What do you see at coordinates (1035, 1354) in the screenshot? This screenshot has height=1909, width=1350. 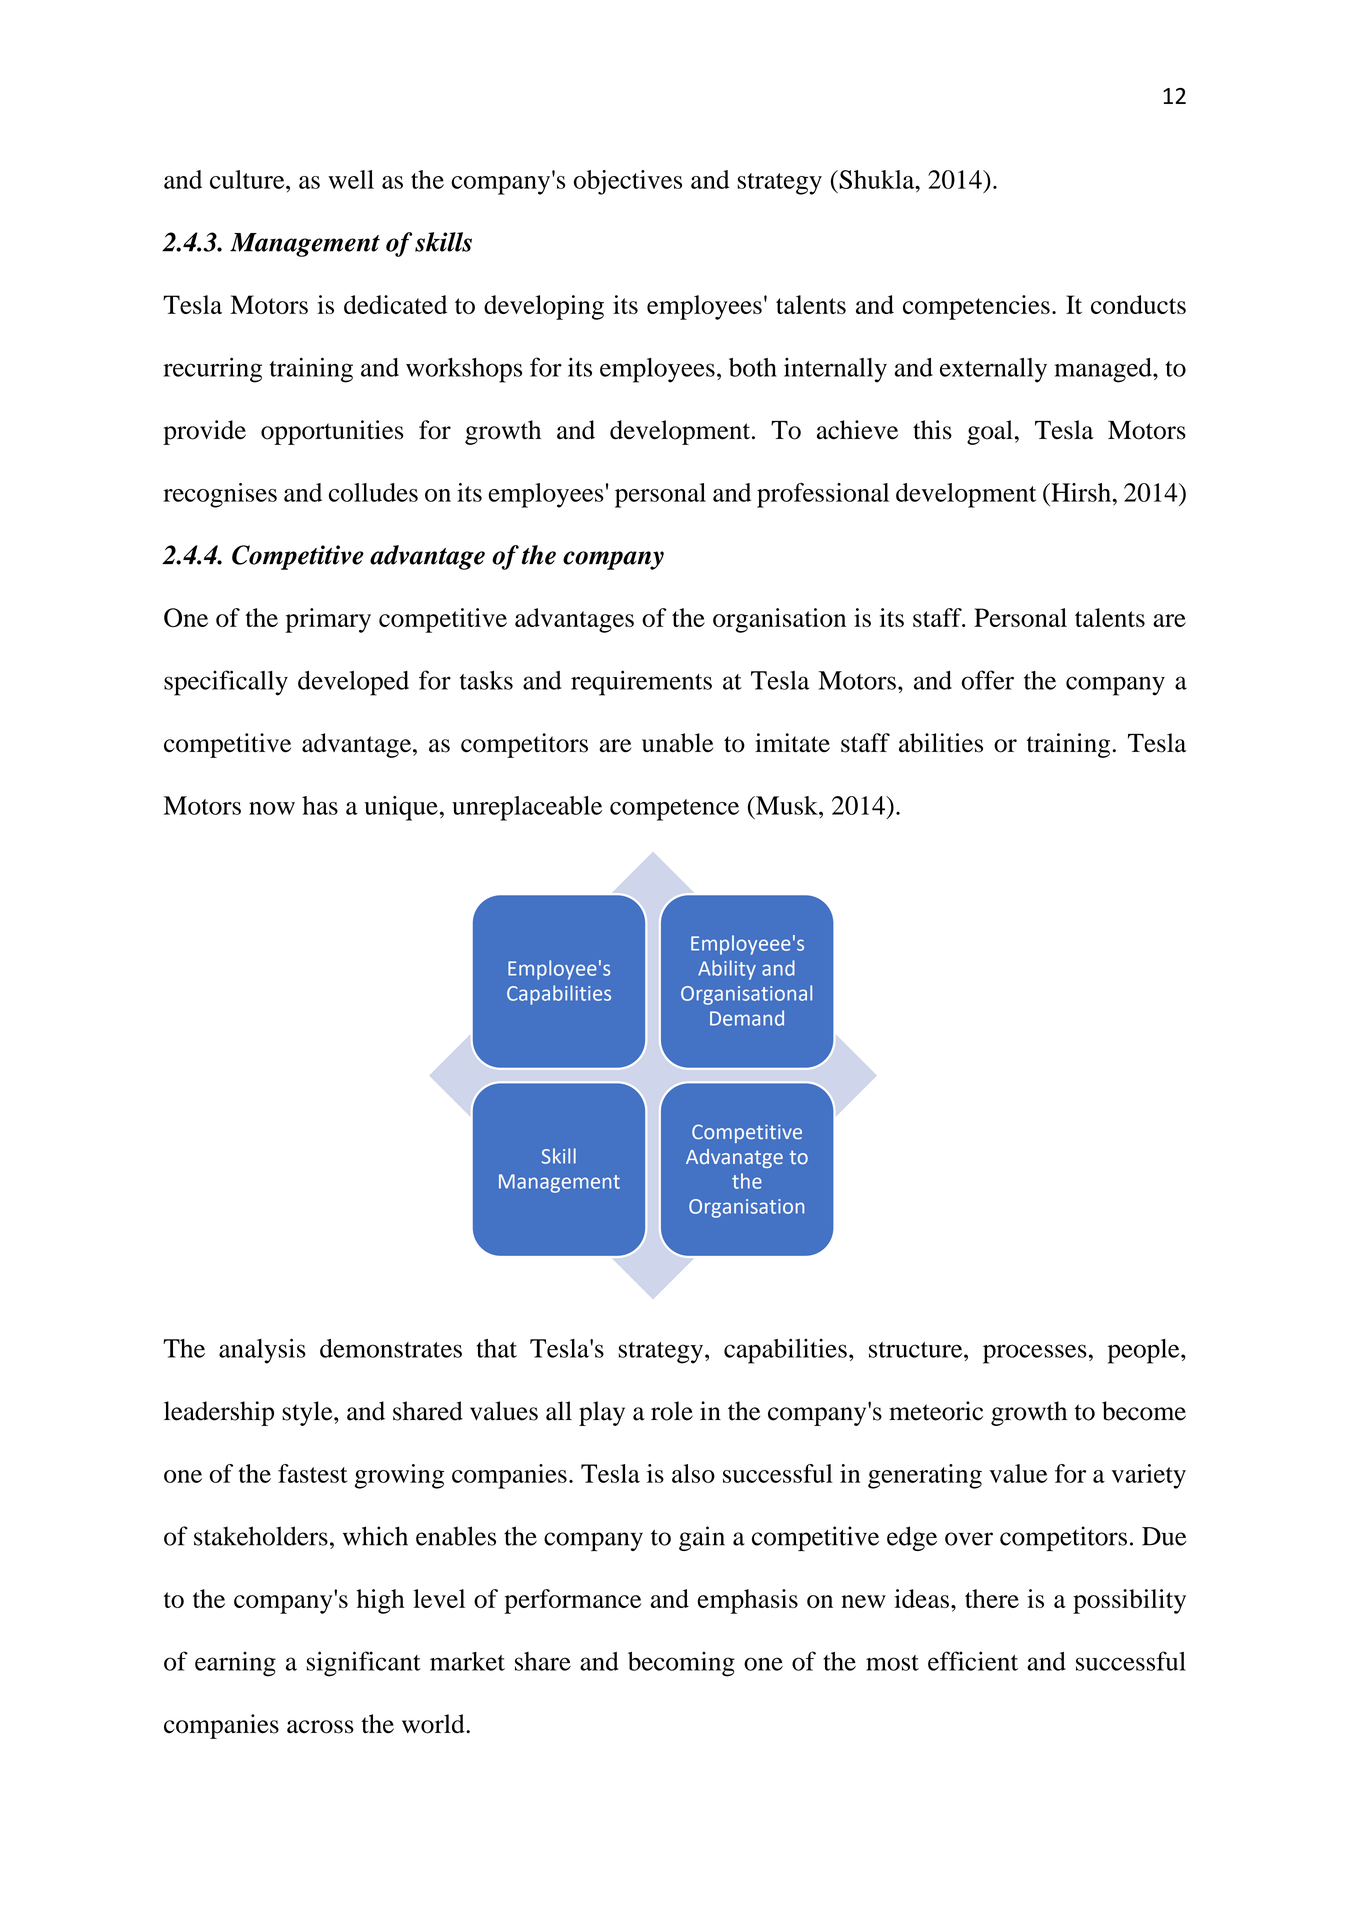 I see `processes` at bounding box center [1035, 1354].
